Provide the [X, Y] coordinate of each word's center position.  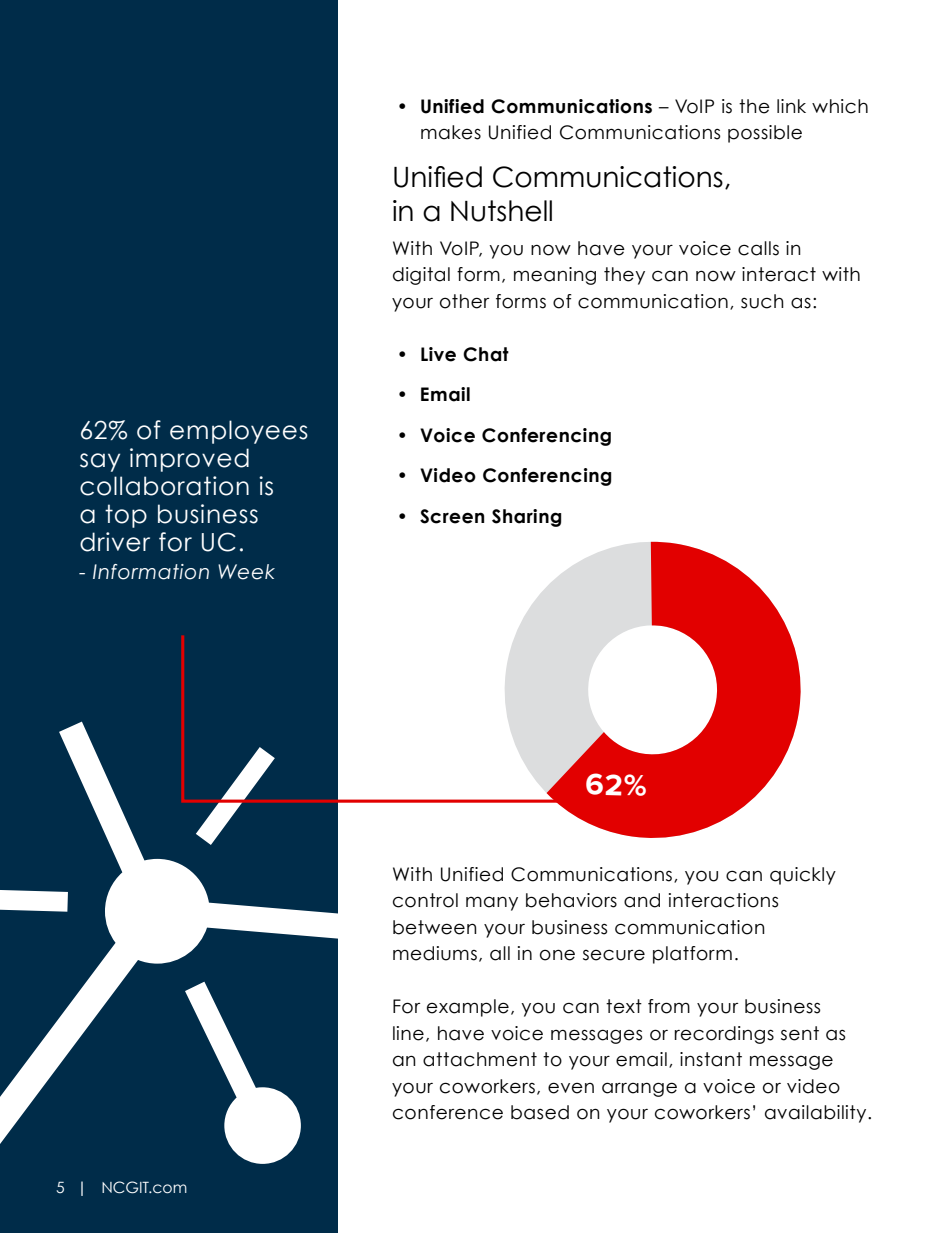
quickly [803, 876]
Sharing [526, 518]
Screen [452, 516]
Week [246, 572]
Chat [486, 354]
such [762, 301]
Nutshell [501, 211]
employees [239, 432]
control [425, 900]
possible [765, 134]
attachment [480, 1059]
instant [711, 1059]
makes [451, 132]
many [492, 904]
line [408, 1033]
